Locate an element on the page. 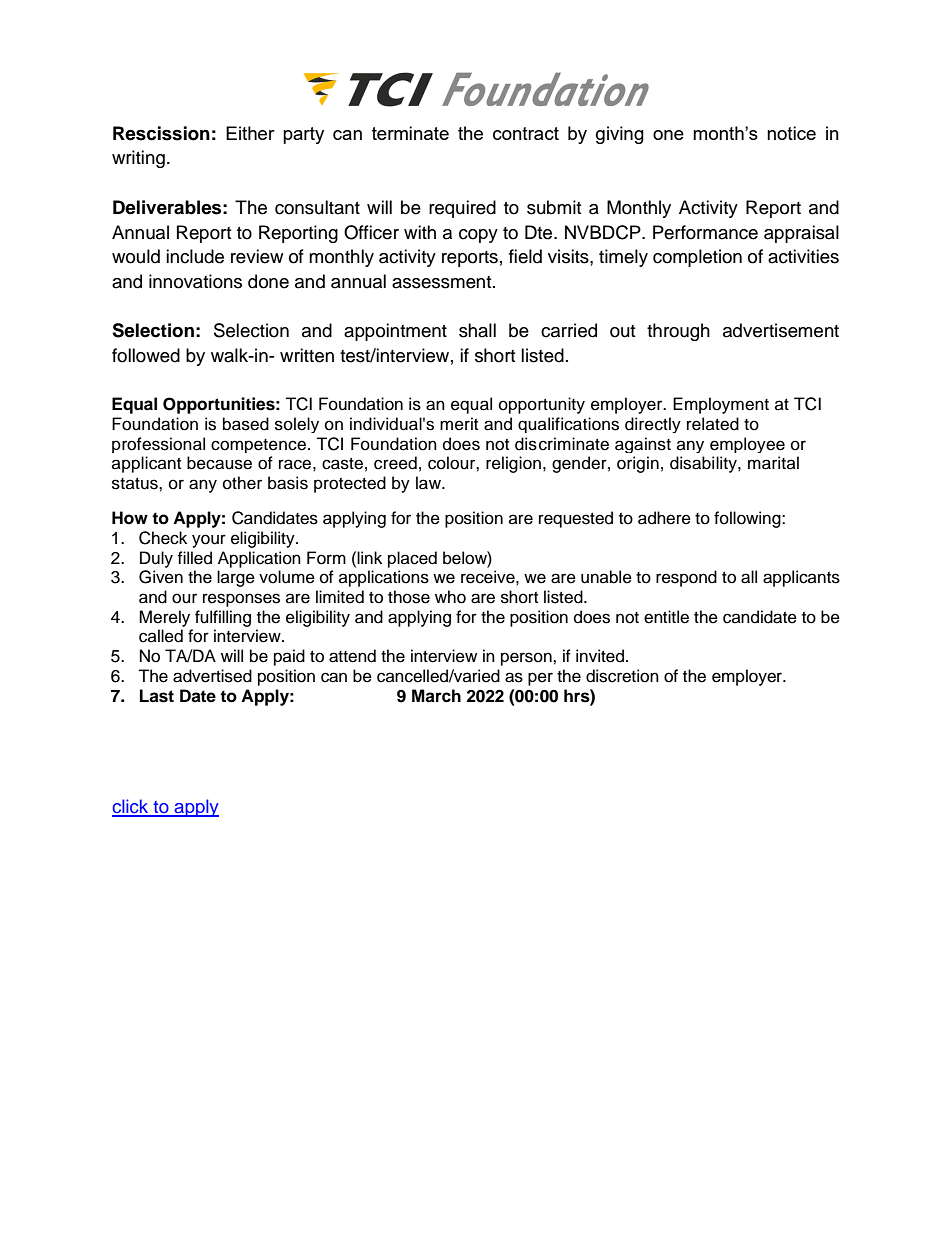 The height and width of the image is (1233, 952). click is located at coordinates (131, 807).
